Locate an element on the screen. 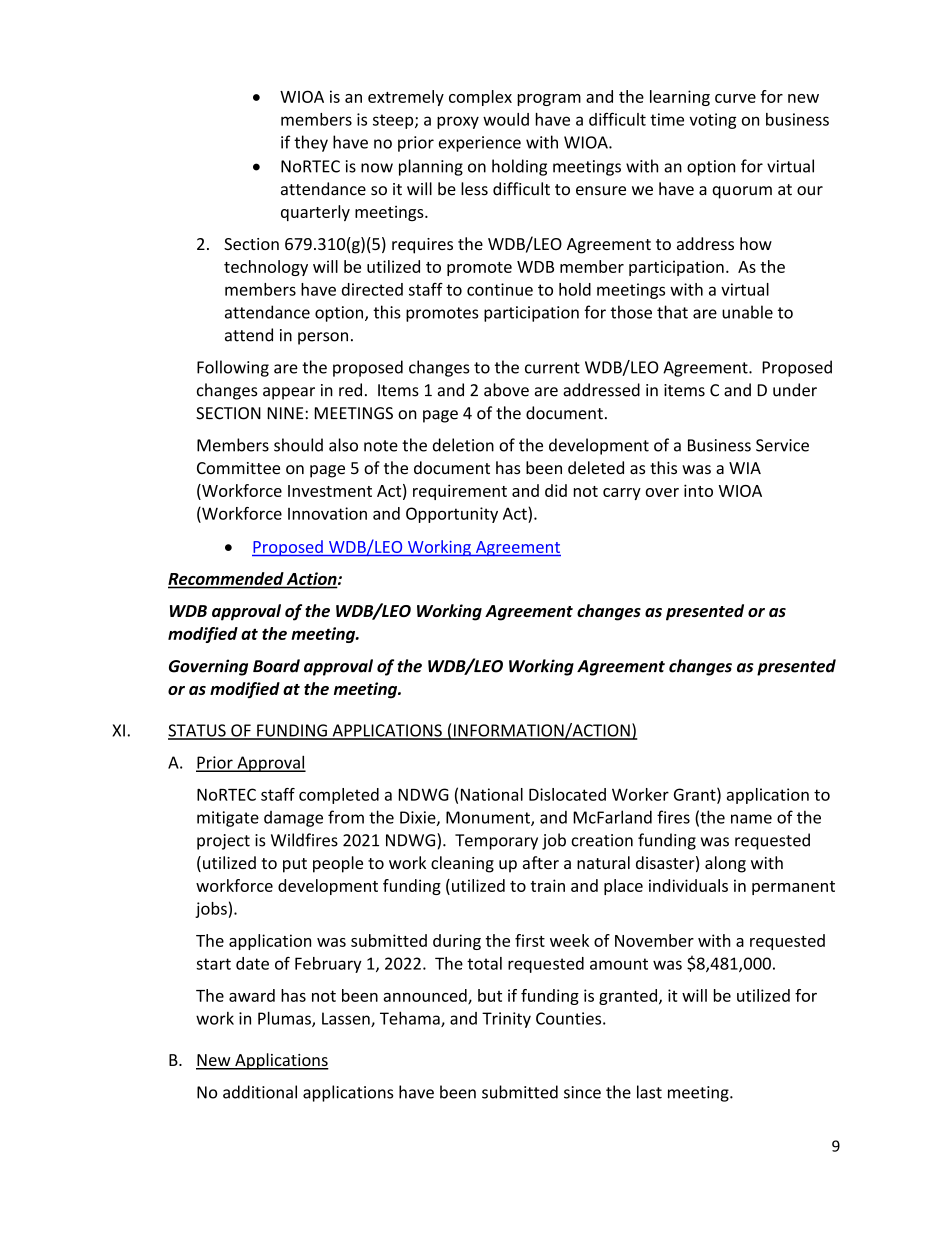  Opportunity is located at coordinates (452, 515).
